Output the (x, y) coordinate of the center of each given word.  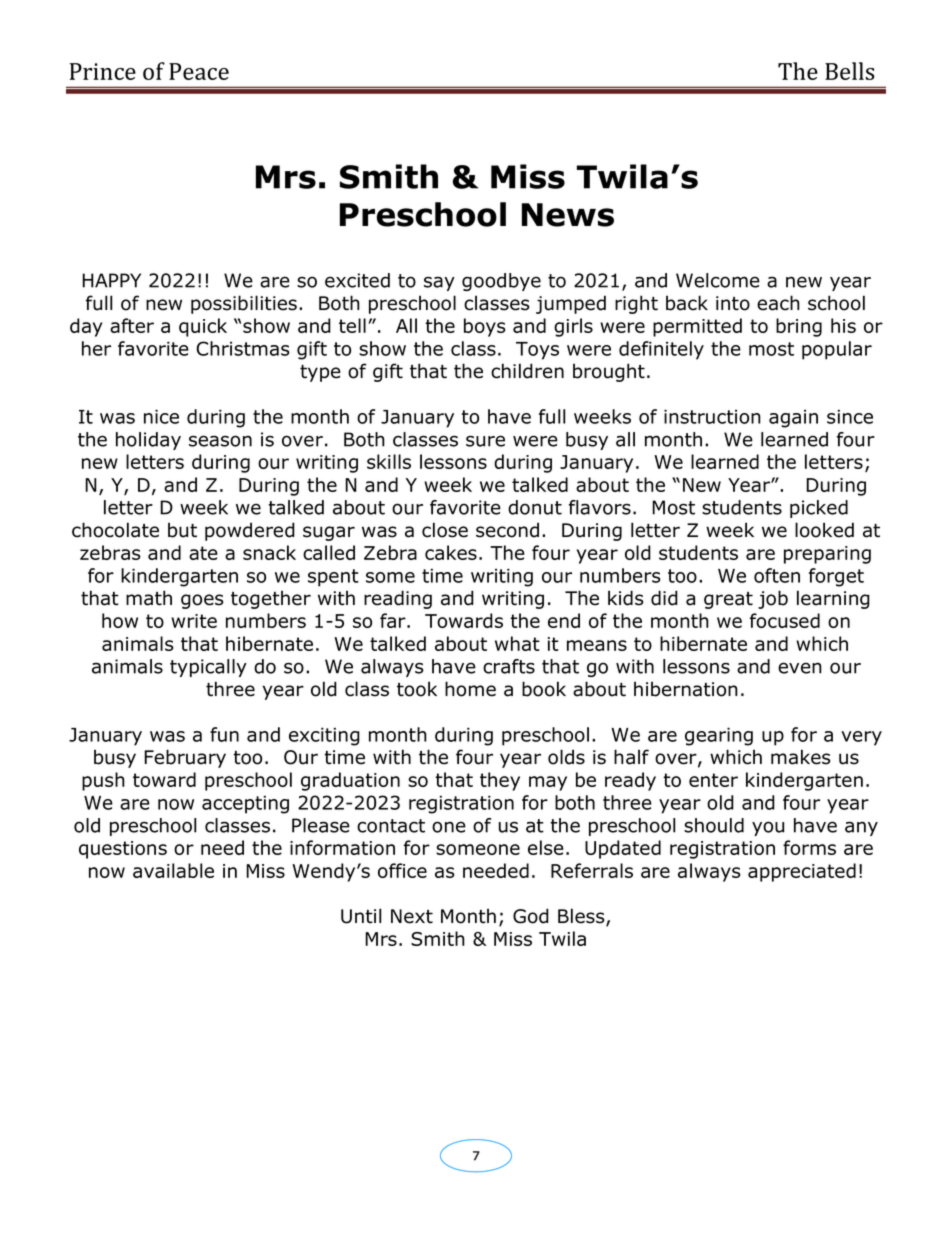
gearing (719, 736)
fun (224, 734)
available (173, 870)
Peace (199, 71)
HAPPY (111, 280)
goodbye (501, 282)
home (470, 689)
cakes (451, 552)
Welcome (718, 280)
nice (161, 416)
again (793, 419)
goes (202, 601)
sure (485, 441)
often (777, 575)
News (568, 215)
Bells (850, 71)
